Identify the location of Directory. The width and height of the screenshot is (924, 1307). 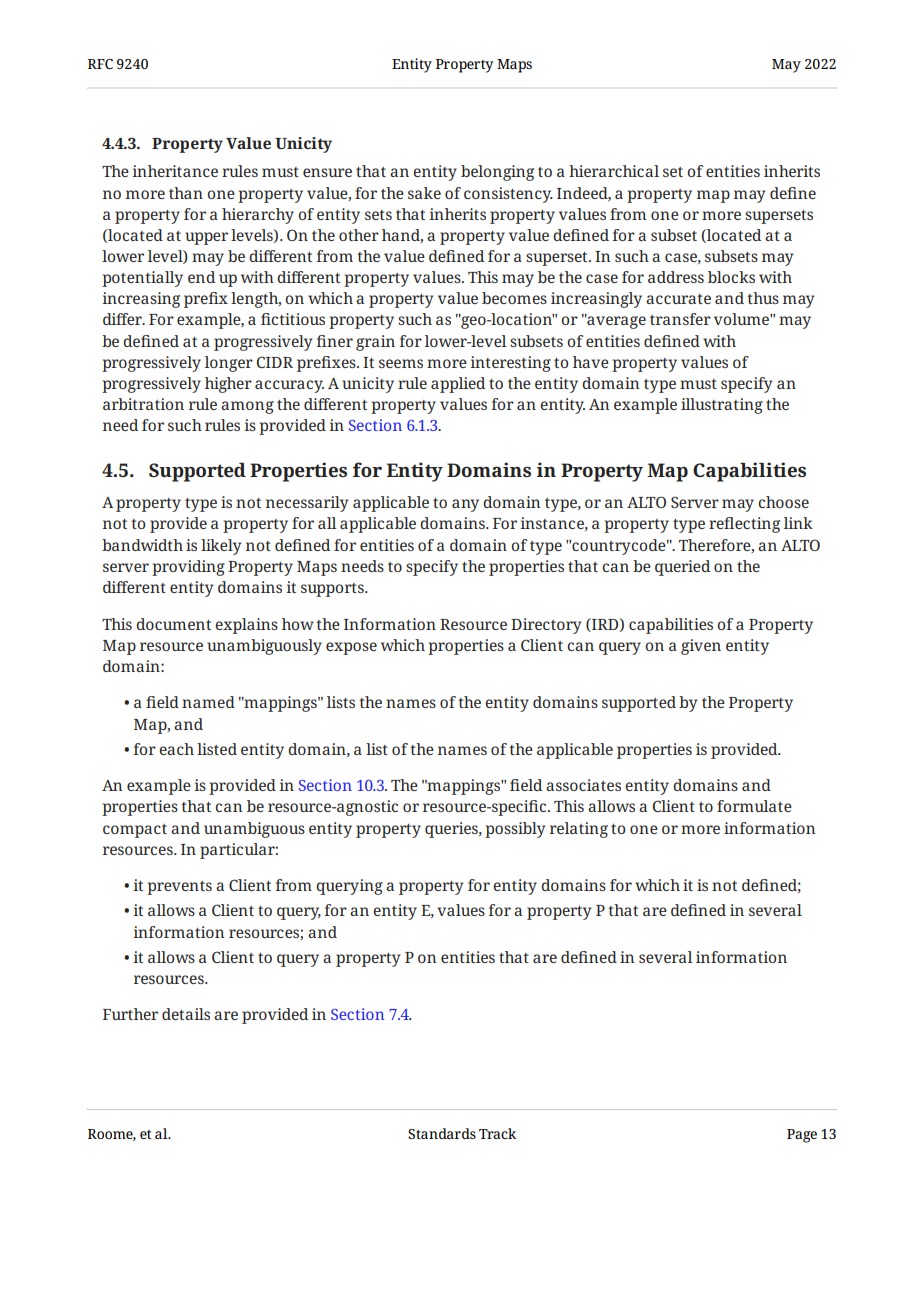
(546, 626).
